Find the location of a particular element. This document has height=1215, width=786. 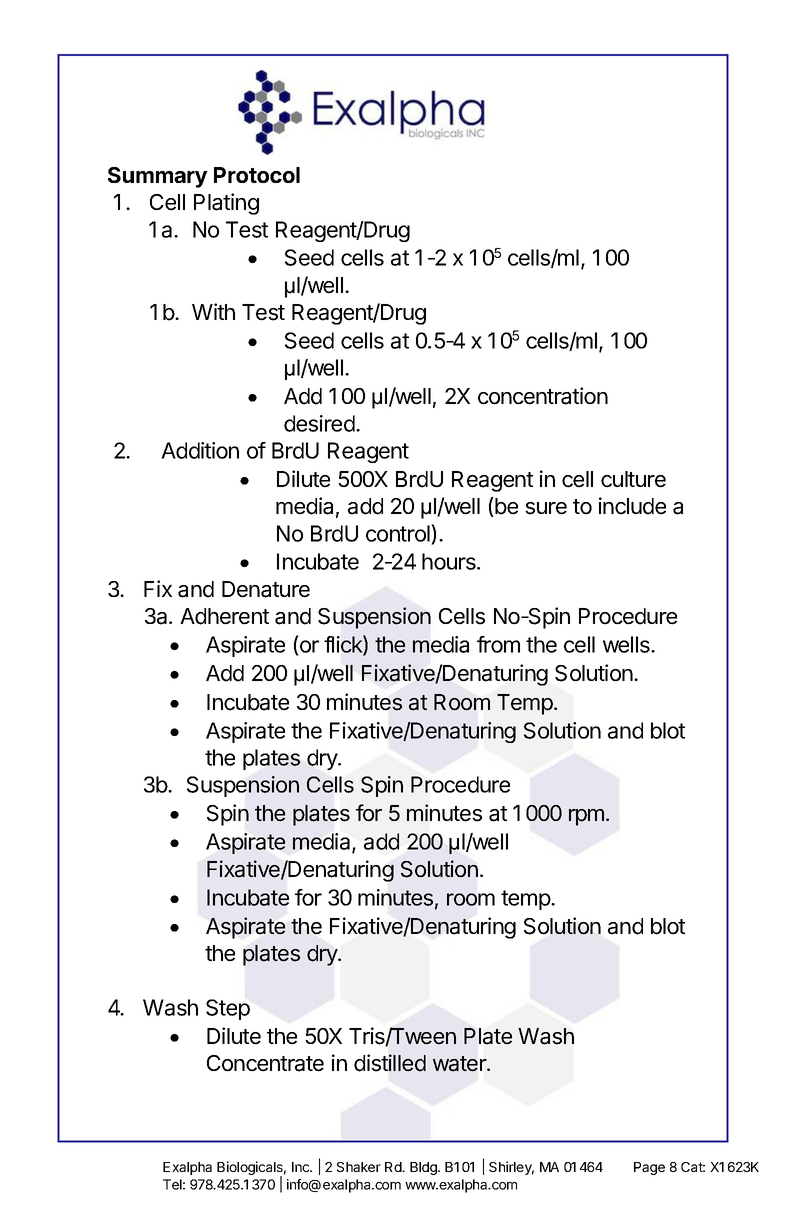

Addition is located at coordinates (200, 450).
